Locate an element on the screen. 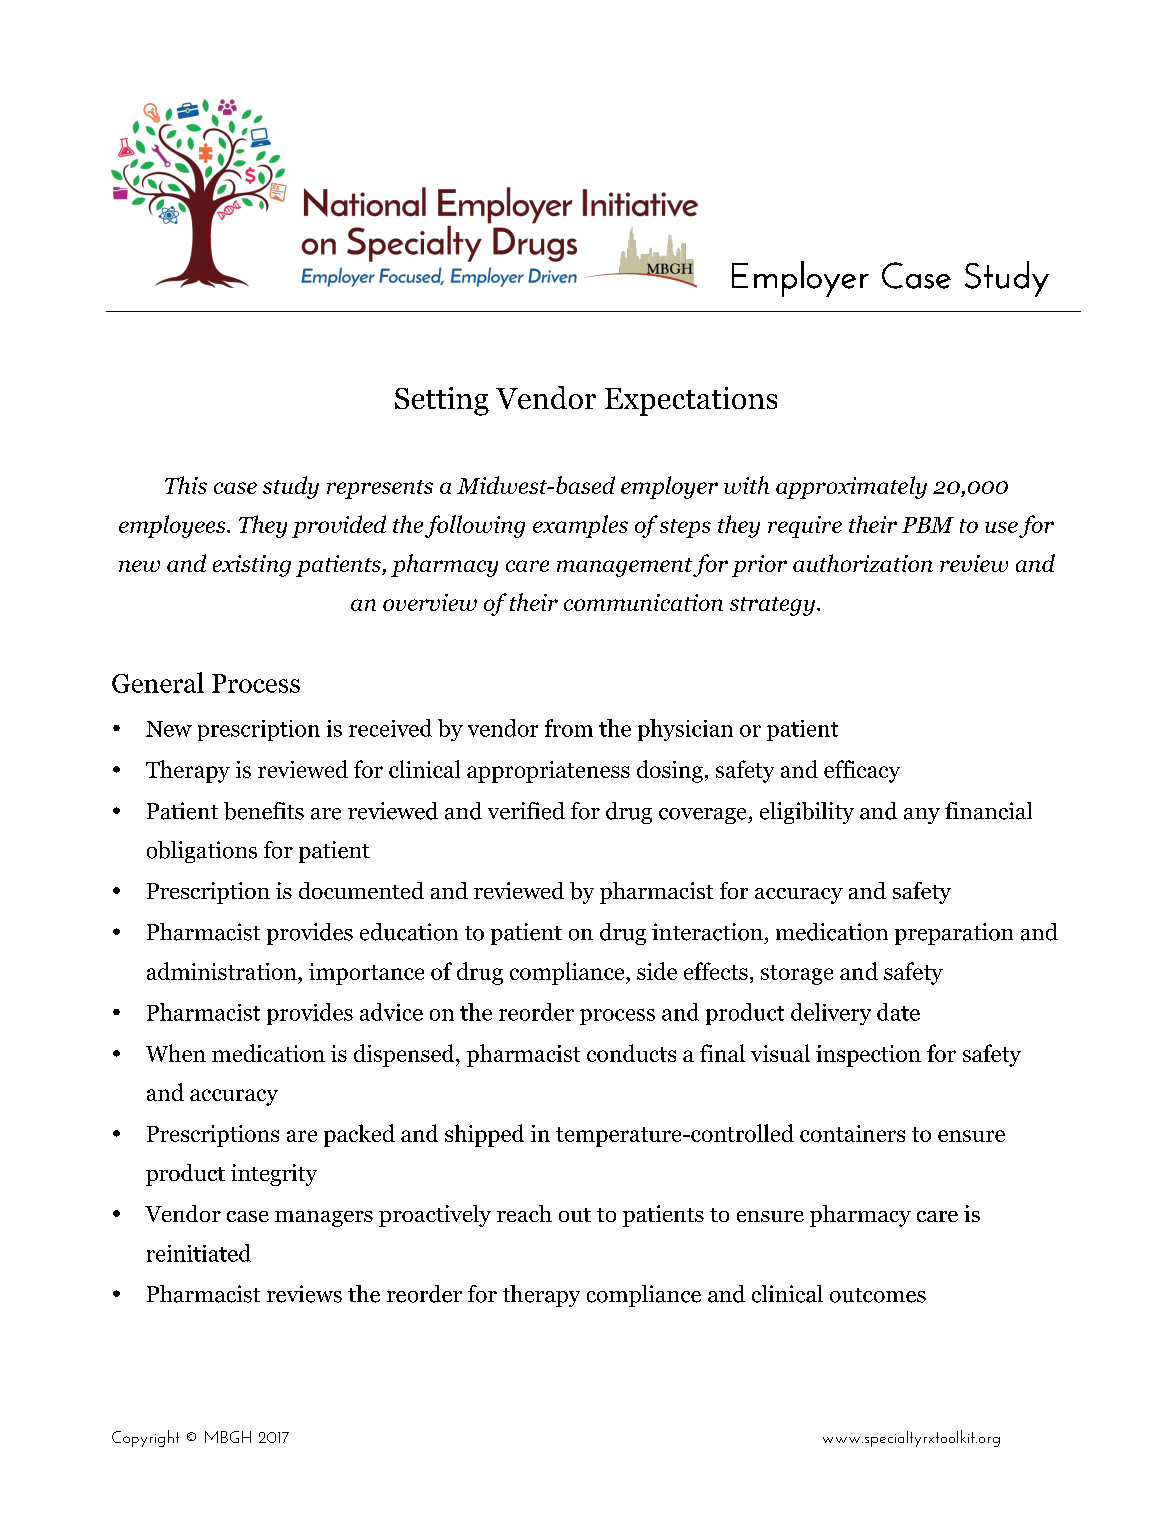 Image resolution: width=1170 pixels, height=1514 pixels. preparation is located at coordinates (954, 934).
